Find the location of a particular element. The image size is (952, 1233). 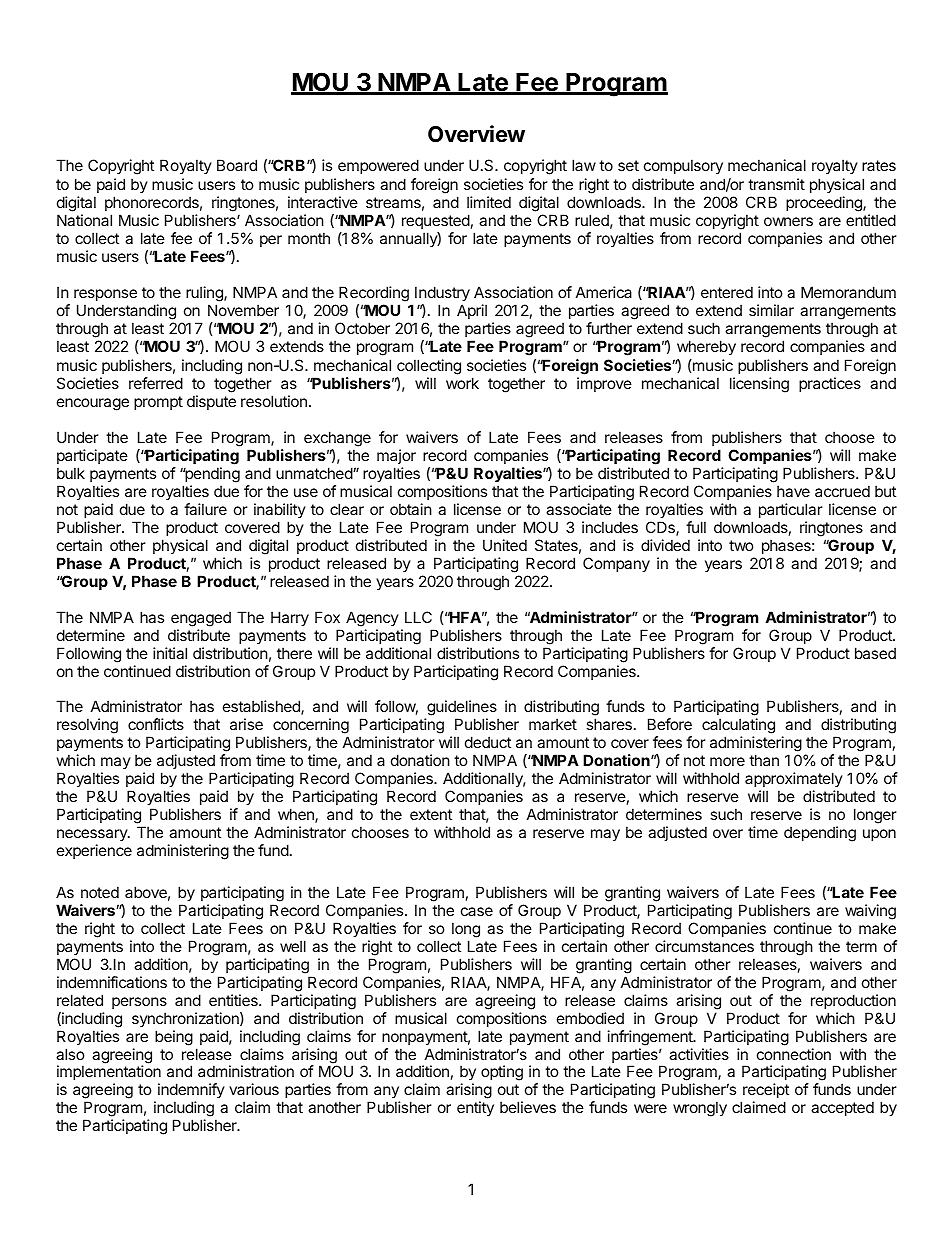

referred is located at coordinates (156, 383).
